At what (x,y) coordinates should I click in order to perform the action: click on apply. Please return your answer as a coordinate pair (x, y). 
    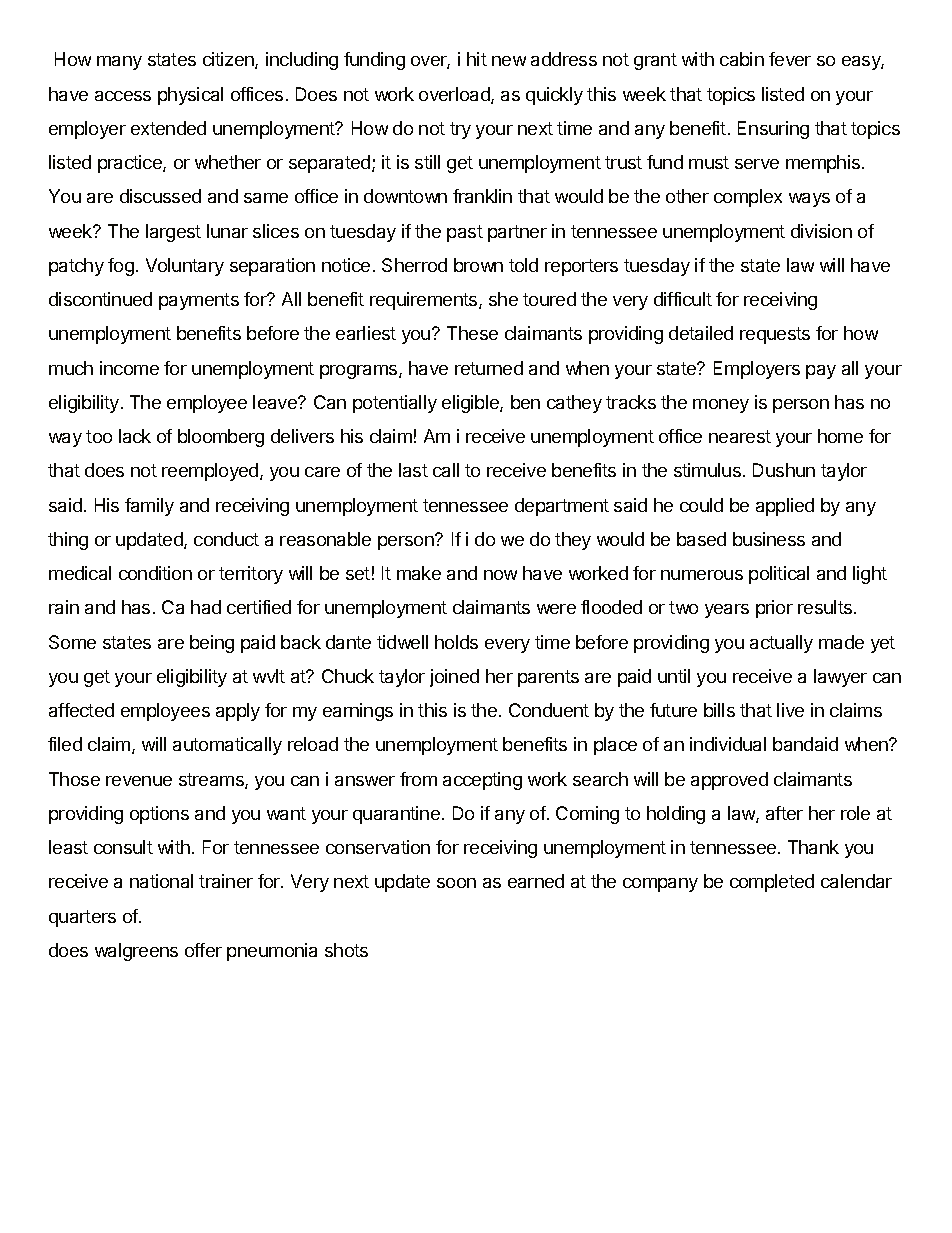
    Looking at the image, I should click on (238, 712).
